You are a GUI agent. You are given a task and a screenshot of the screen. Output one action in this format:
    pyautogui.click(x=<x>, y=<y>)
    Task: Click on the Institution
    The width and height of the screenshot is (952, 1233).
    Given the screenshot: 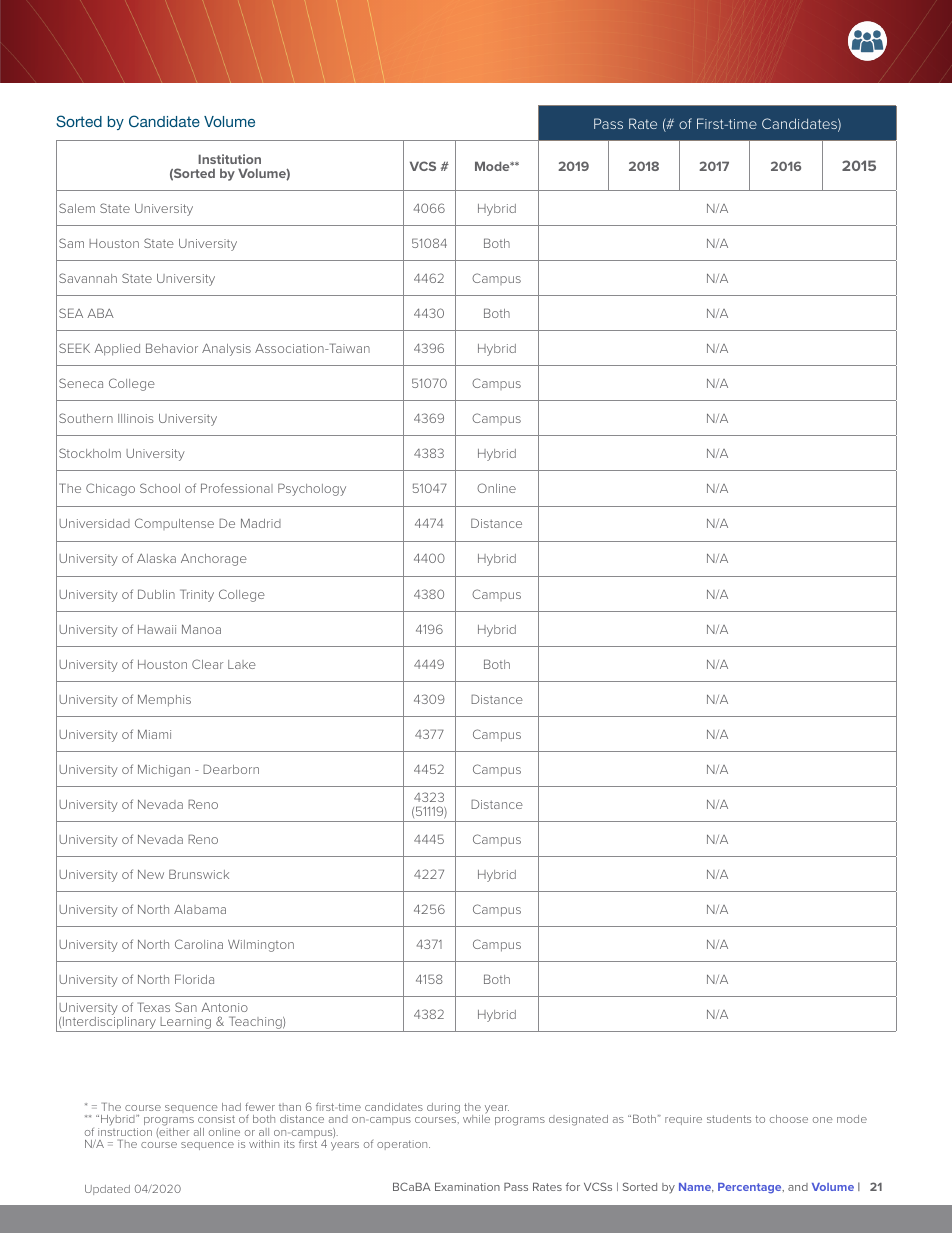 What is the action you would take?
    pyautogui.click(x=229, y=159)
